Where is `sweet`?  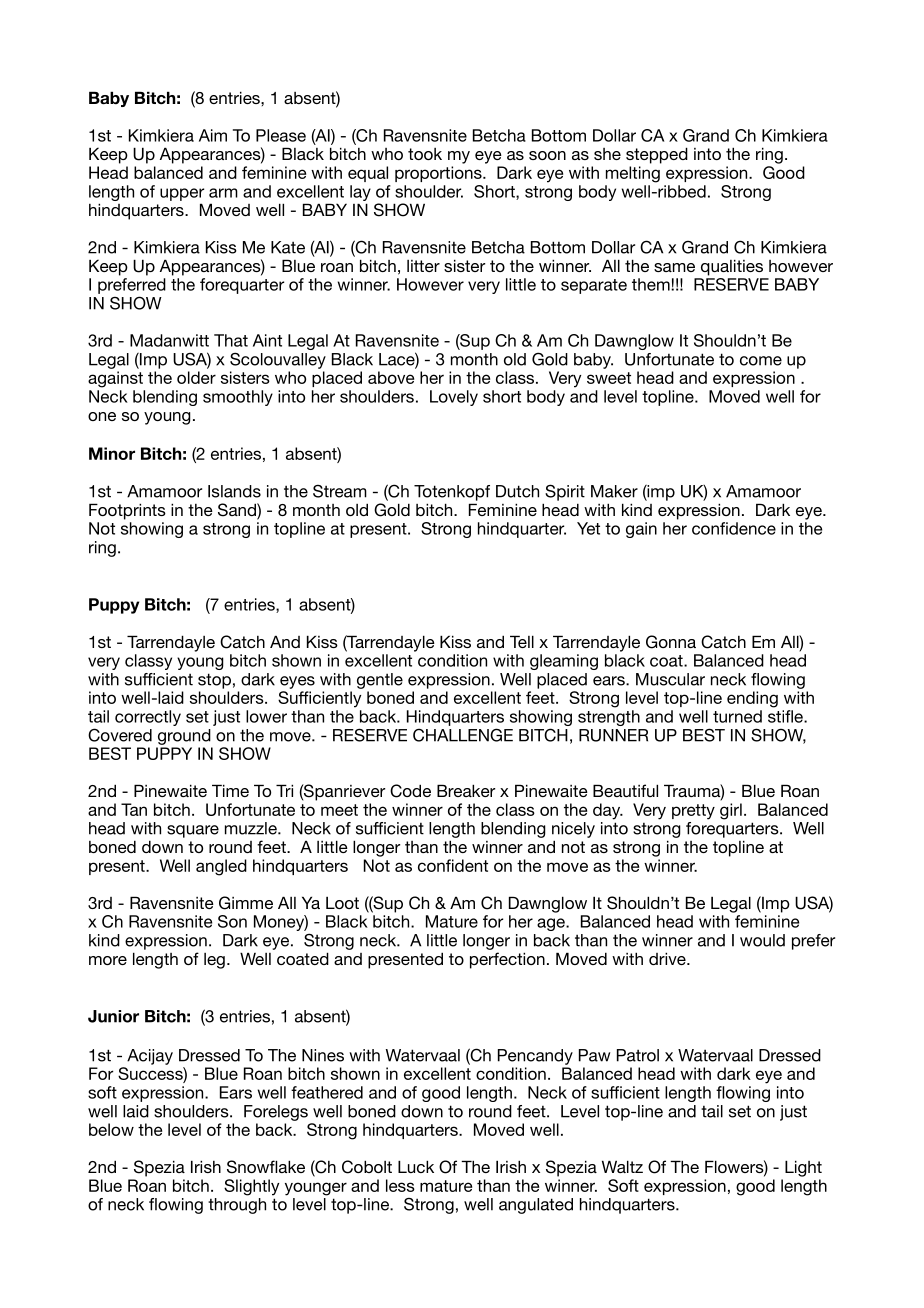 sweet is located at coordinates (609, 378).
